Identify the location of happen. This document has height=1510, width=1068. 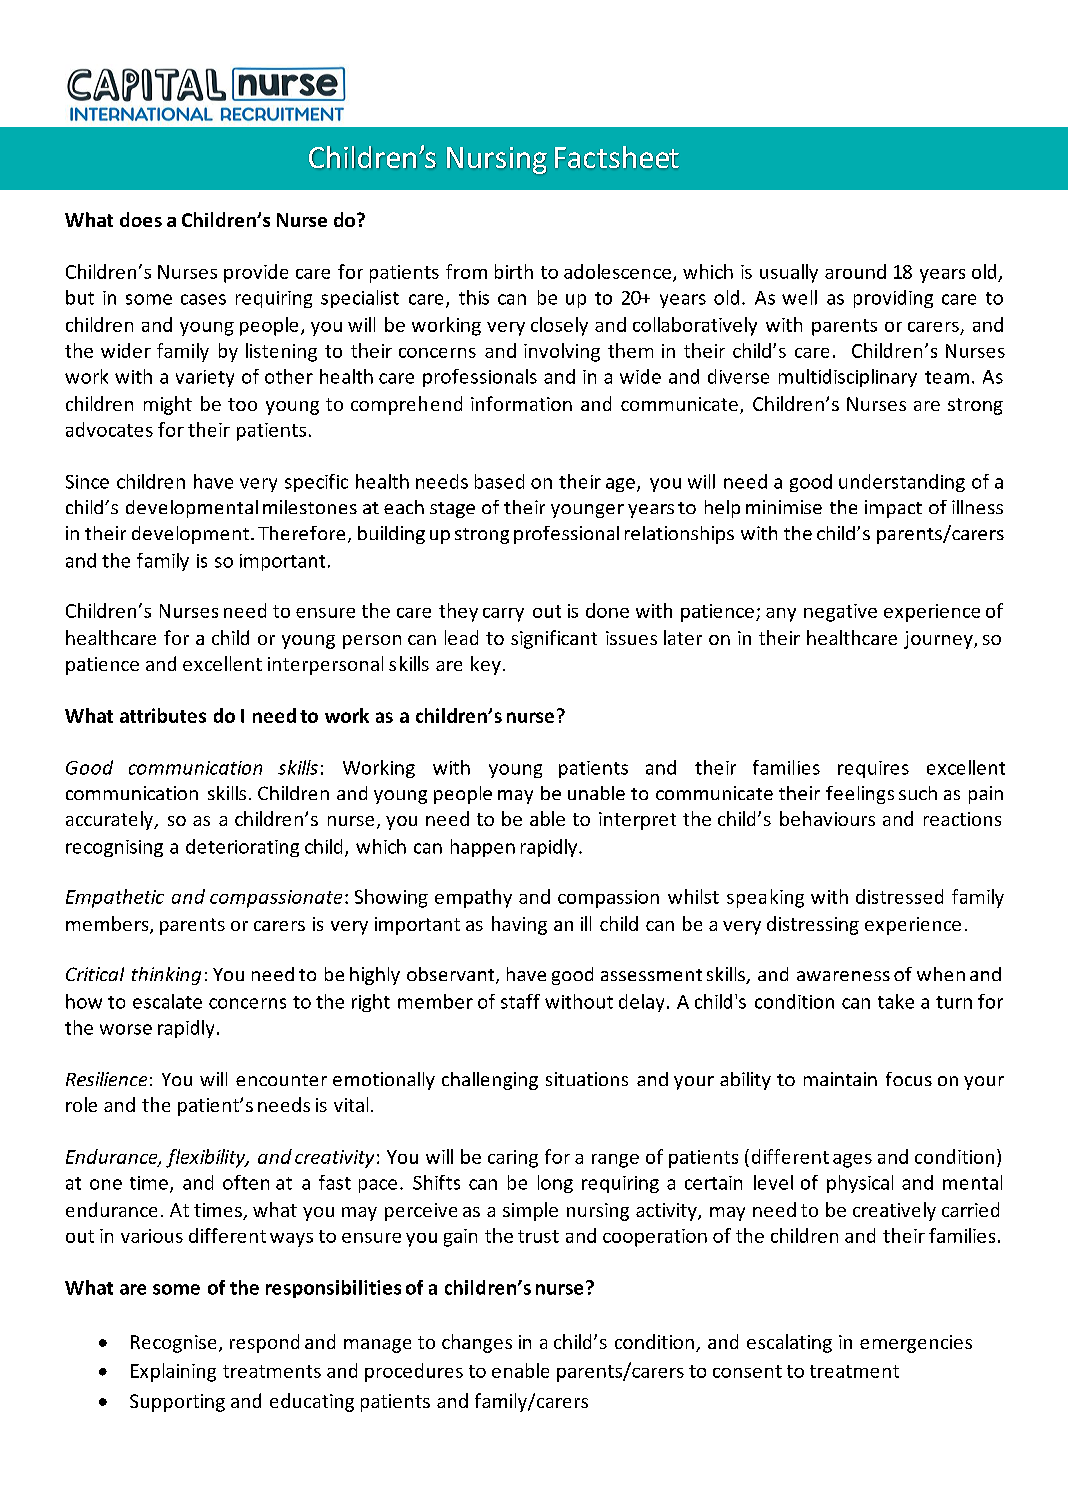
(483, 848).
